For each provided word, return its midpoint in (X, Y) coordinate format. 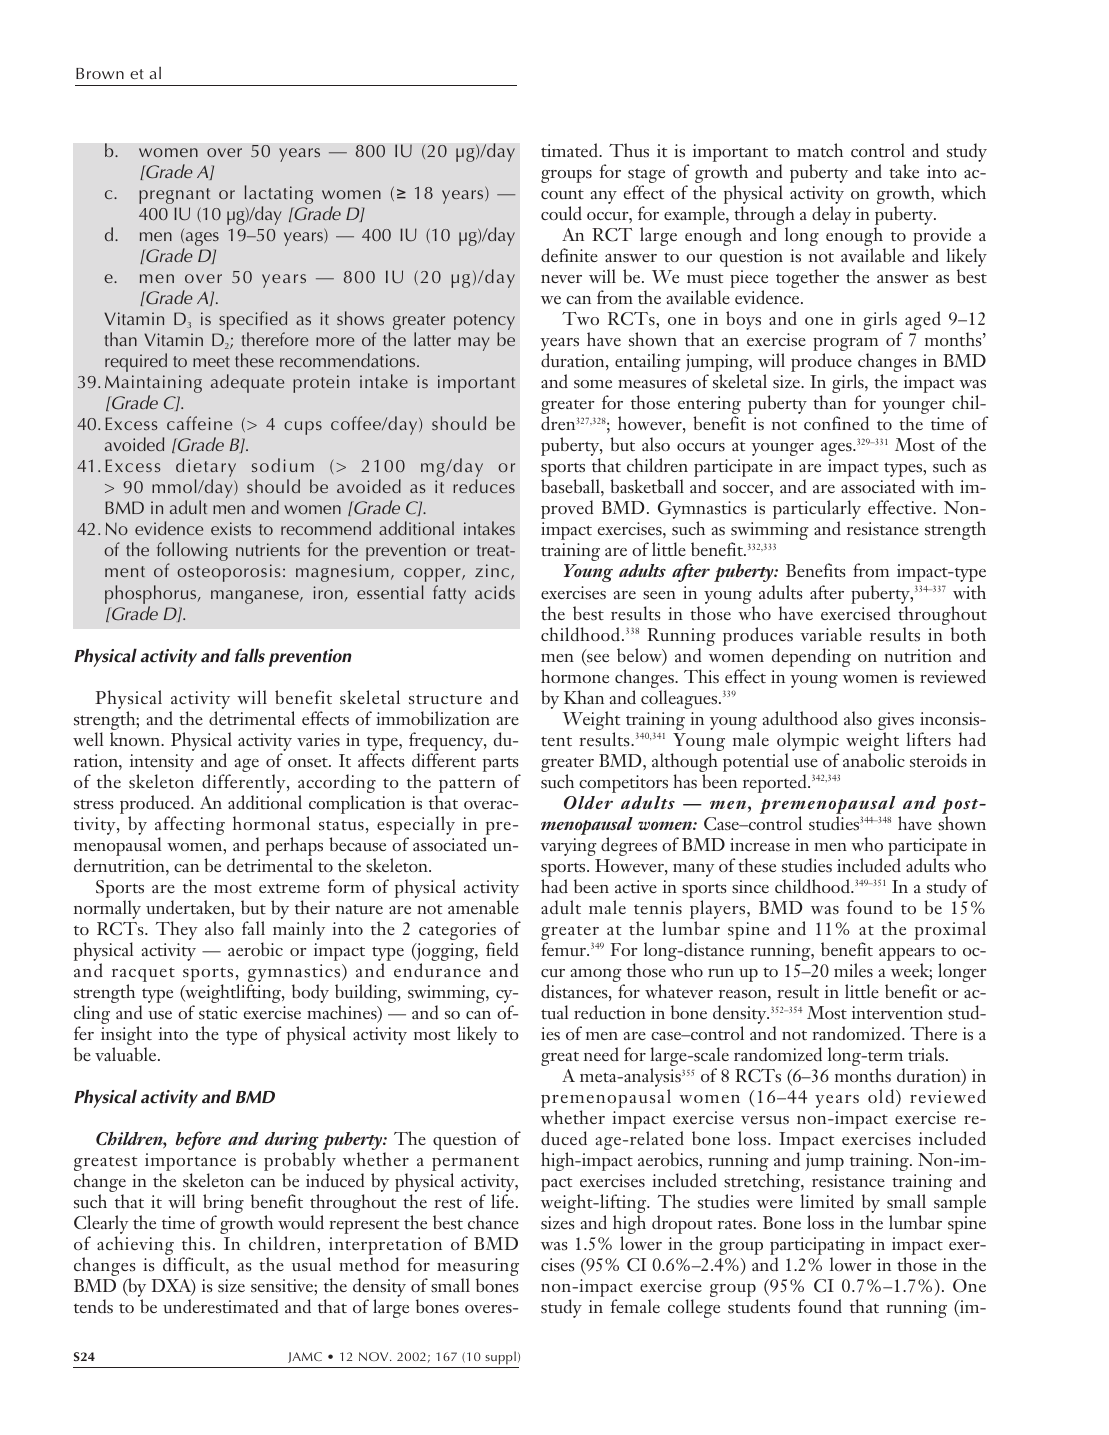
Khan (584, 697)
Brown (100, 73)
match (820, 150)
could (561, 213)
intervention (897, 1012)
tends (93, 1306)
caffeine (199, 423)
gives (896, 721)
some (593, 384)
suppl (500, 1358)
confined (836, 423)
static (218, 1013)
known (136, 739)
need (601, 1054)
